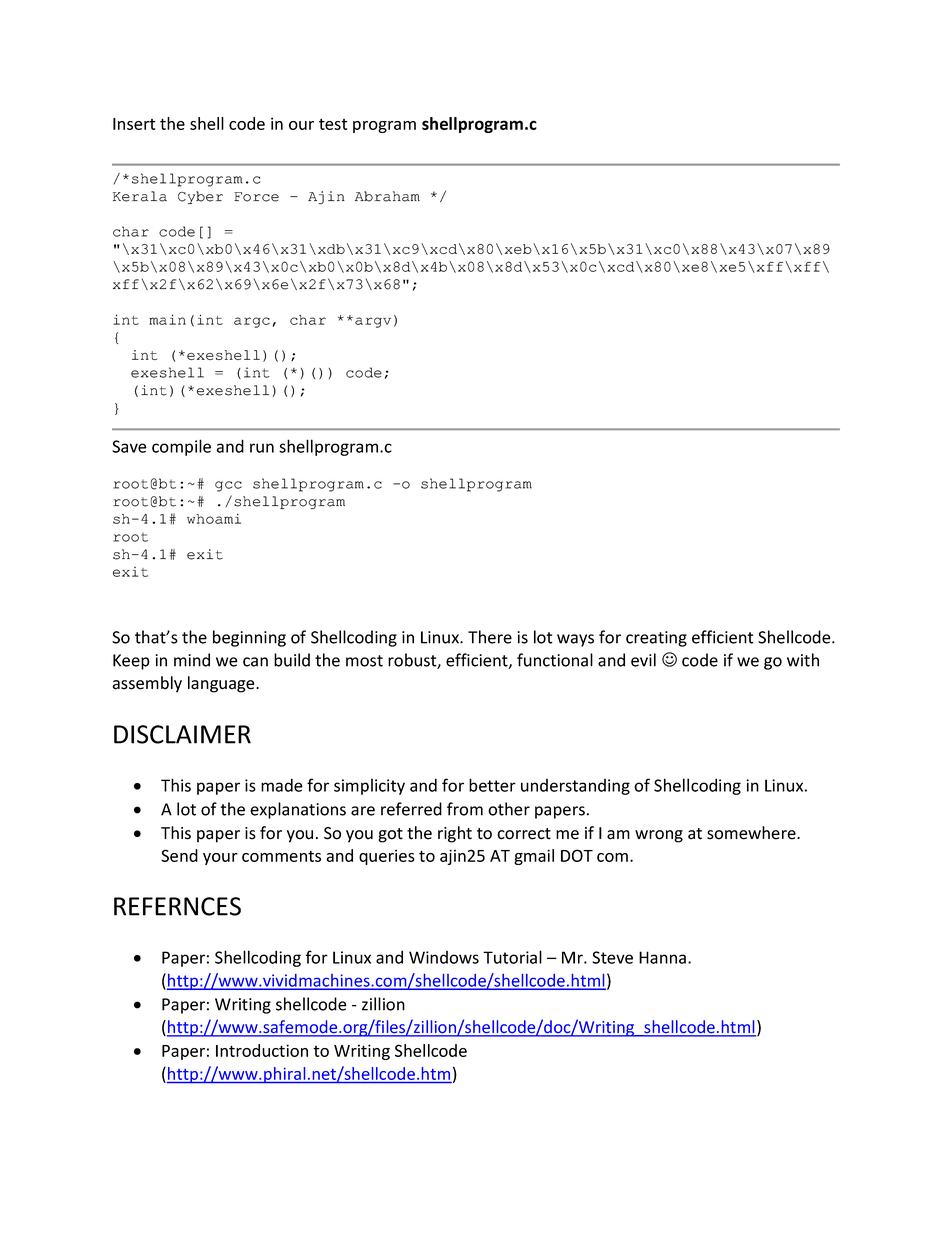 The width and height of the page is (952, 1233). Describe the element at coordinates (373, 322) in the page. I see `argv` at that location.
